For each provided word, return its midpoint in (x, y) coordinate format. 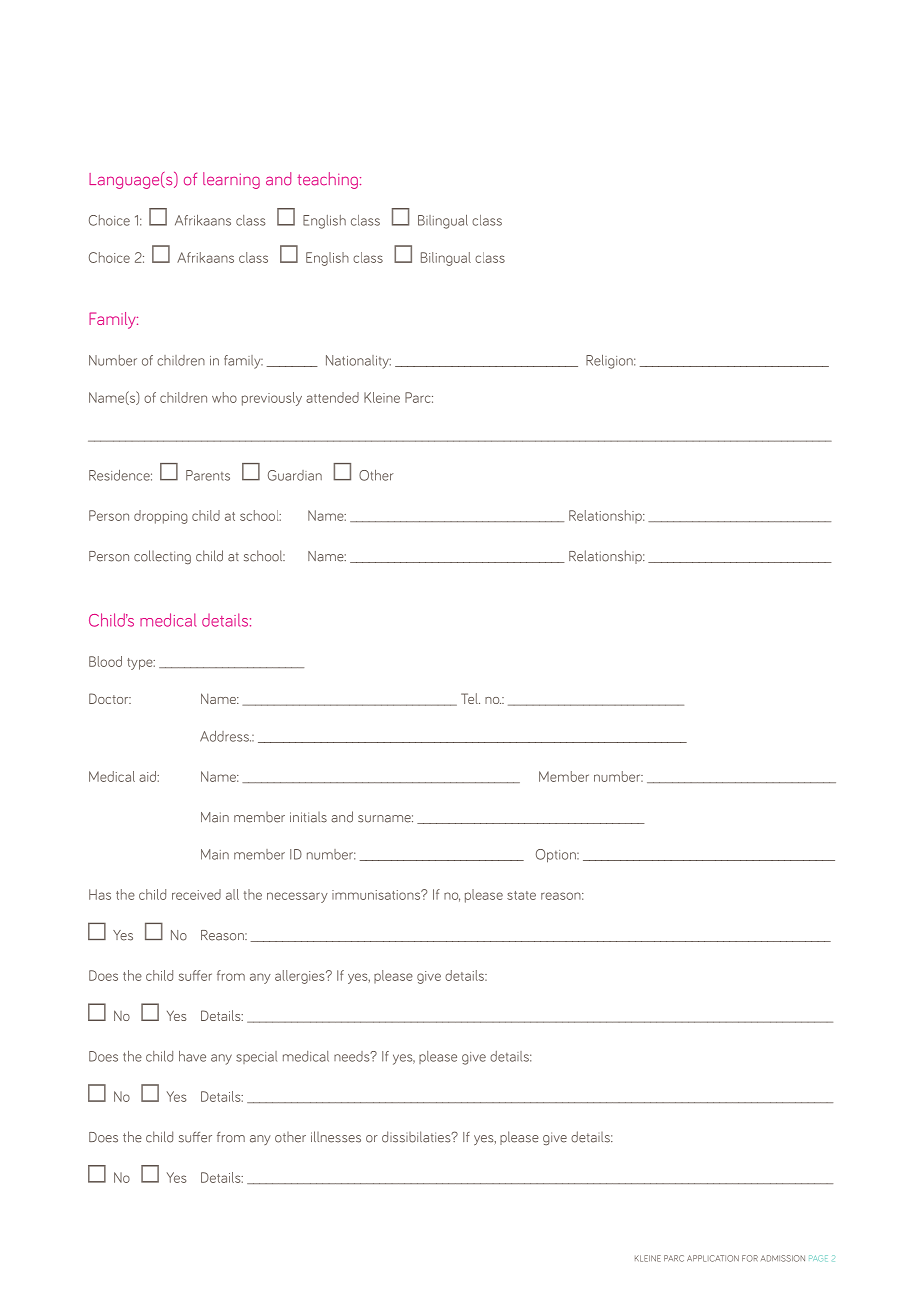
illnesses (336, 1137)
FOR (750, 1258)
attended (332, 397)
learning (231, 180)
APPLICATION (713, 1258)
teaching (329, 180)
